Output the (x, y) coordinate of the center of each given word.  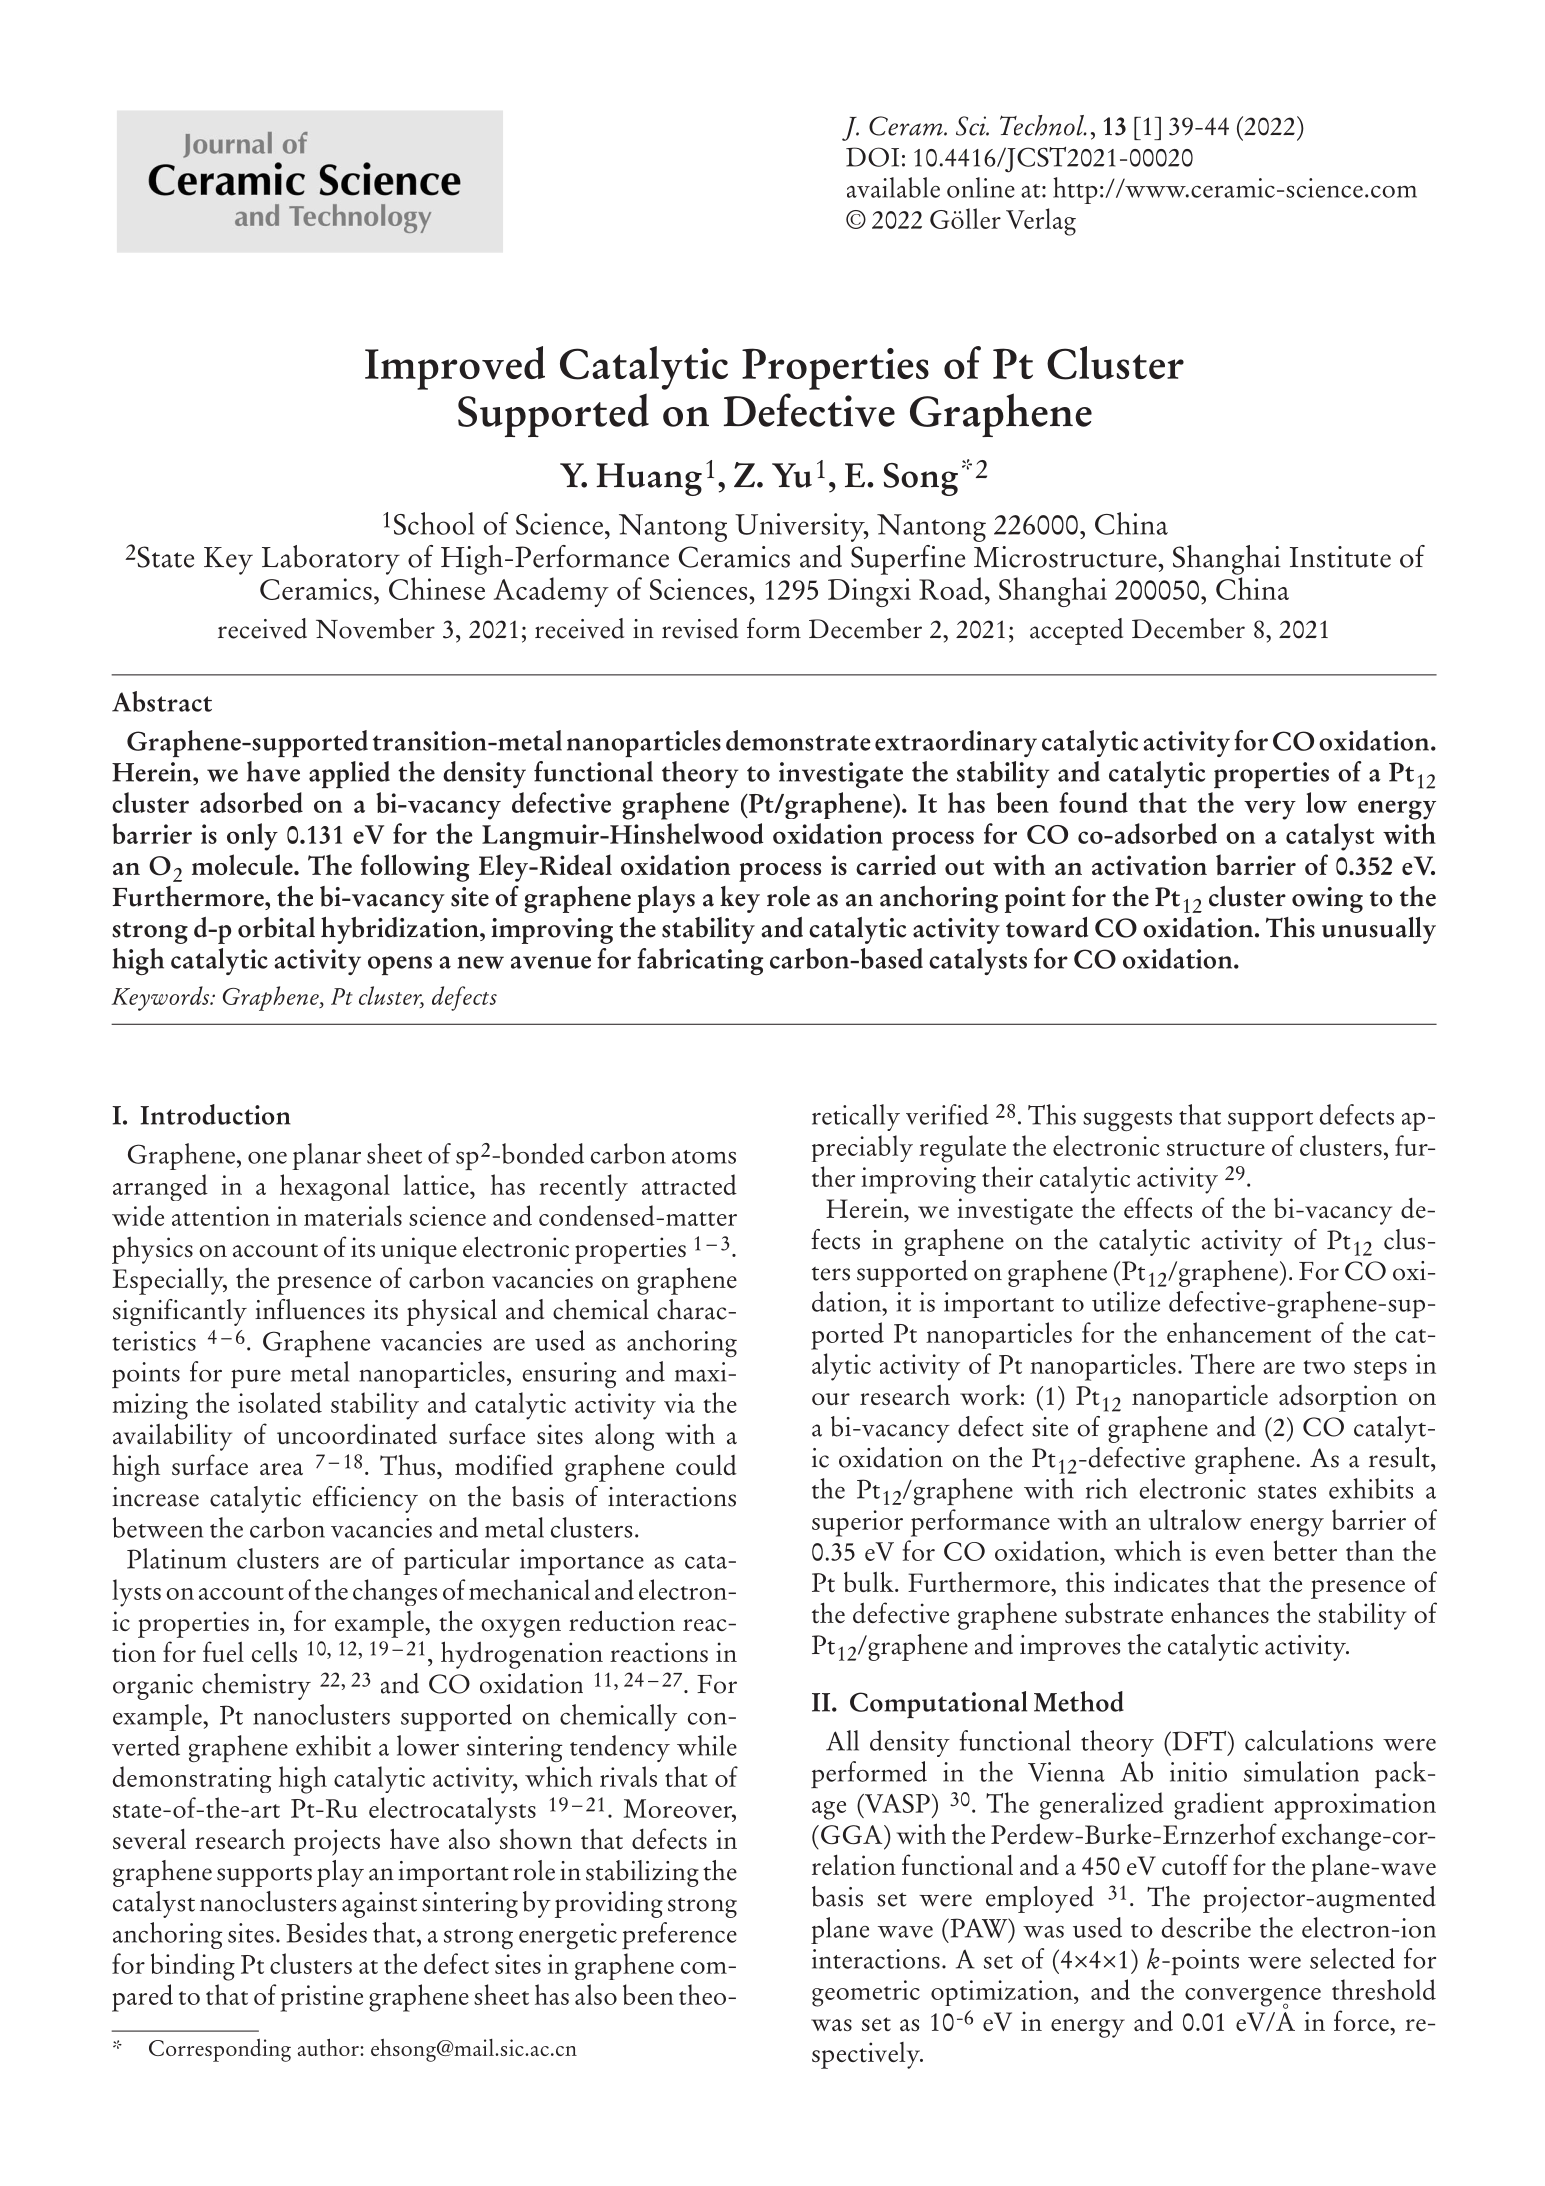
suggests (1127, 1121)
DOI (872, 157)
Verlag (1041, 222)
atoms (704, 1157)
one (267, 1158)
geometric (866, 1993)
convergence (1253, 1998)
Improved (455, 368)
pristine (321, 1998)
